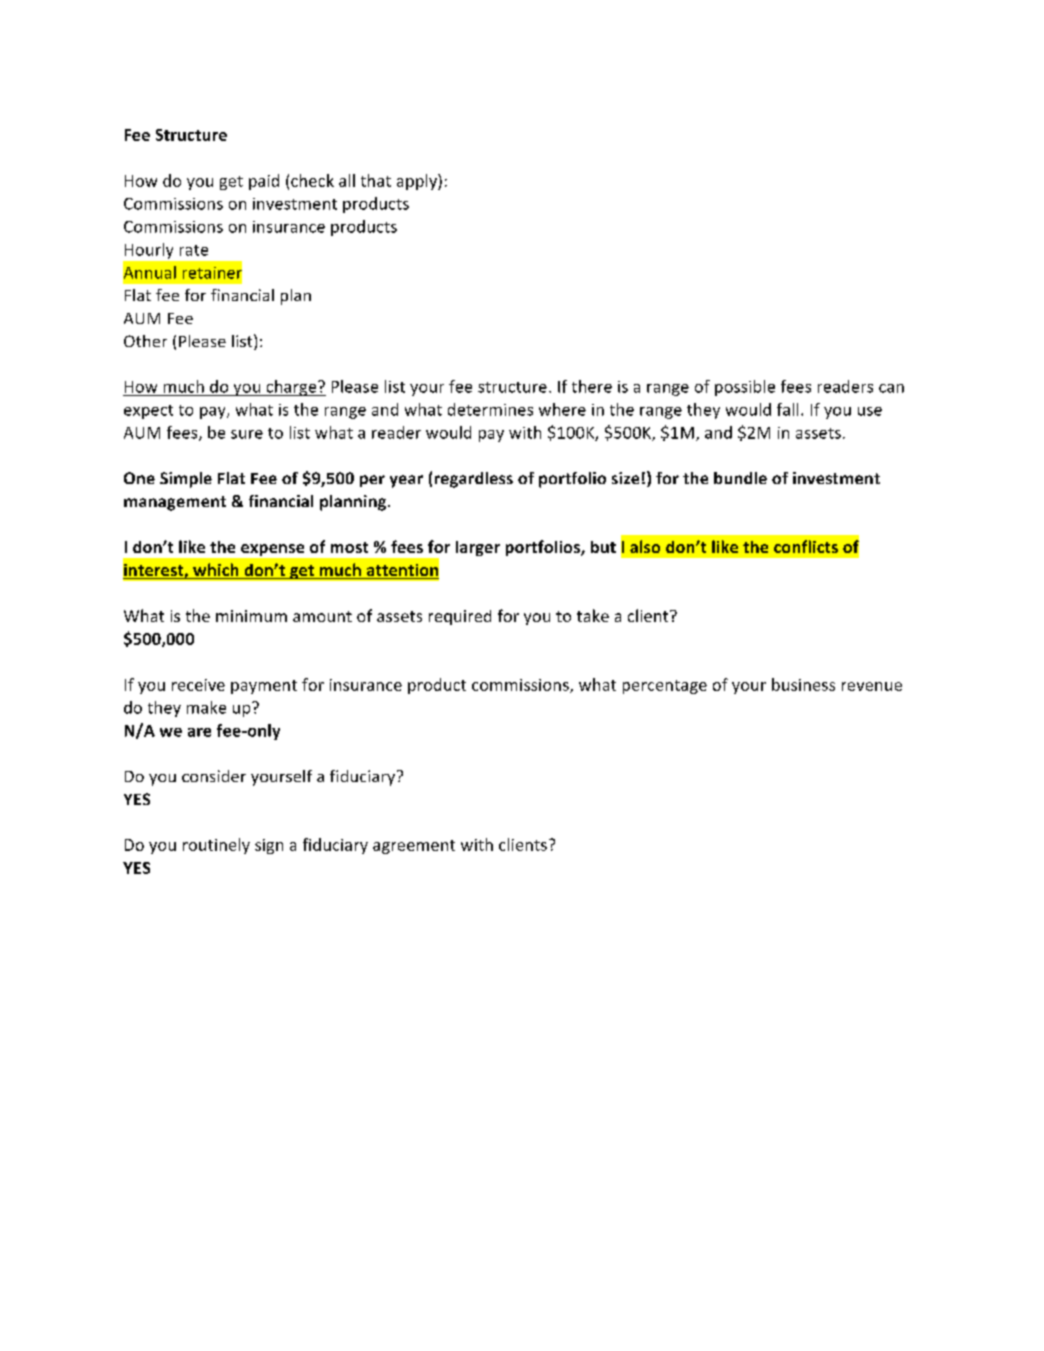 The width and height of the screenshot is (1044, 1351). Describe the element at coordinates (872, 686) in the screenshot. I see `revenue` at that location.
